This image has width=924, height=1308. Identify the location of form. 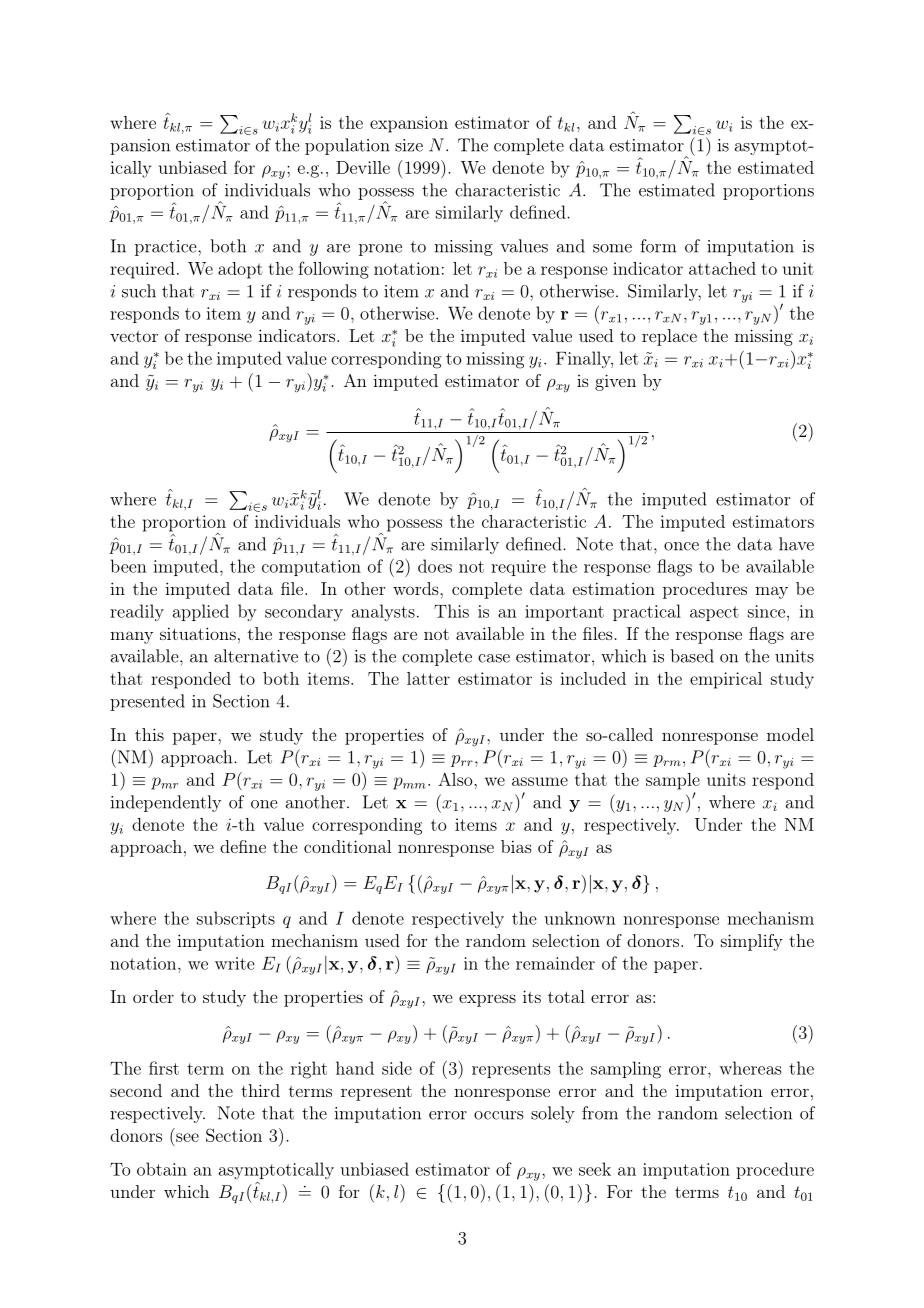
(658, 246).
